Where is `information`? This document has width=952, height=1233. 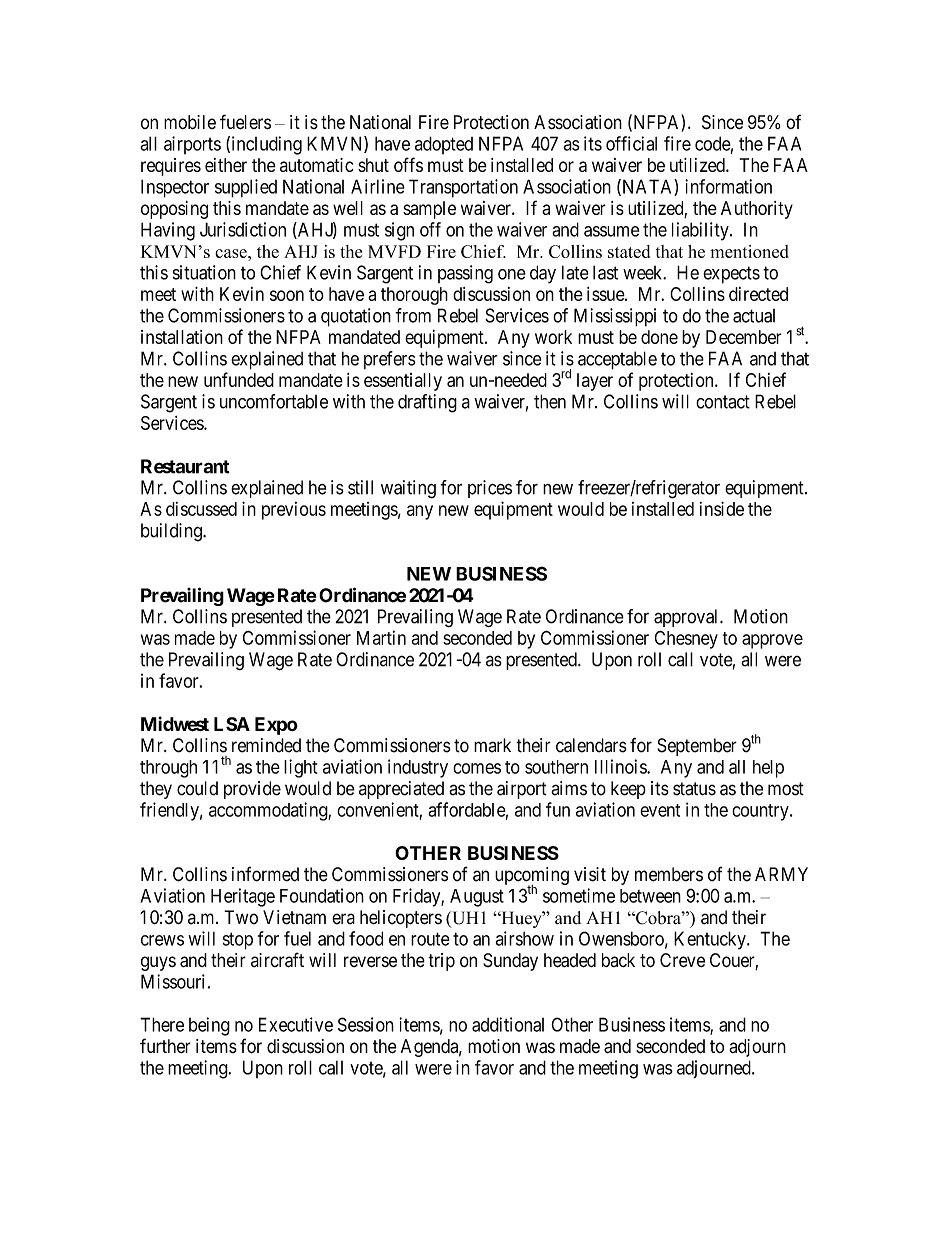
information is located at coordinates (728, 186).
